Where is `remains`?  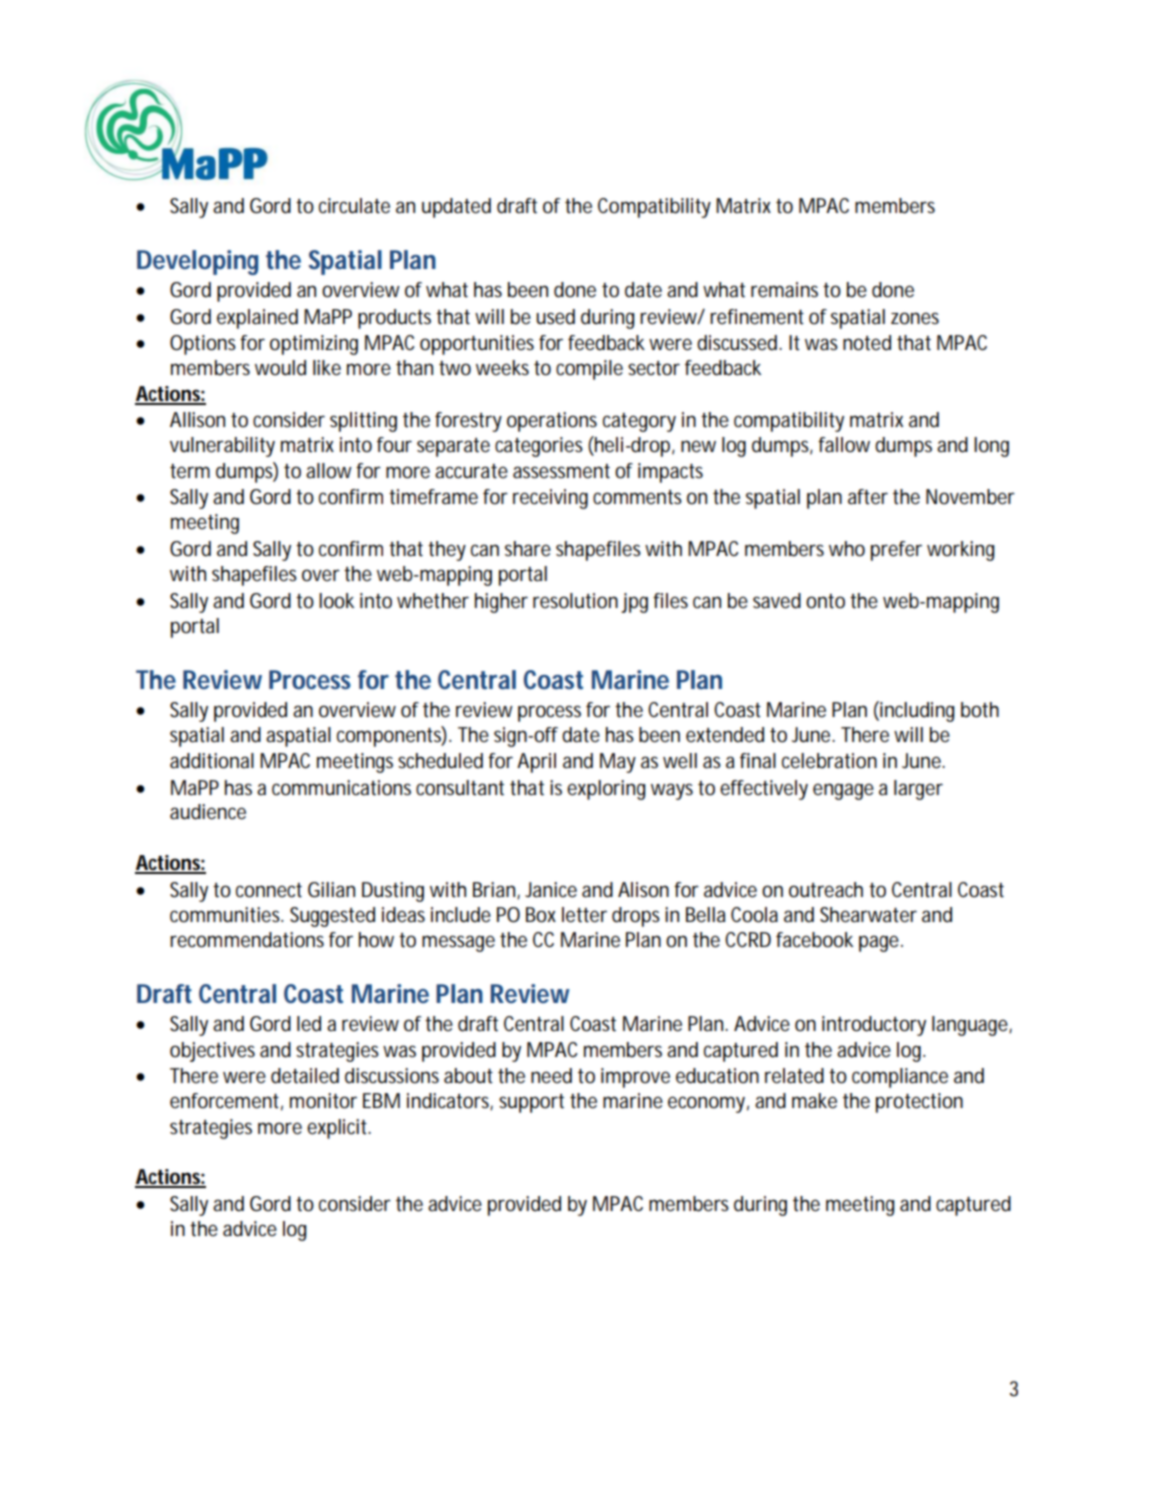
remains is located at coordinates (784, 290).
